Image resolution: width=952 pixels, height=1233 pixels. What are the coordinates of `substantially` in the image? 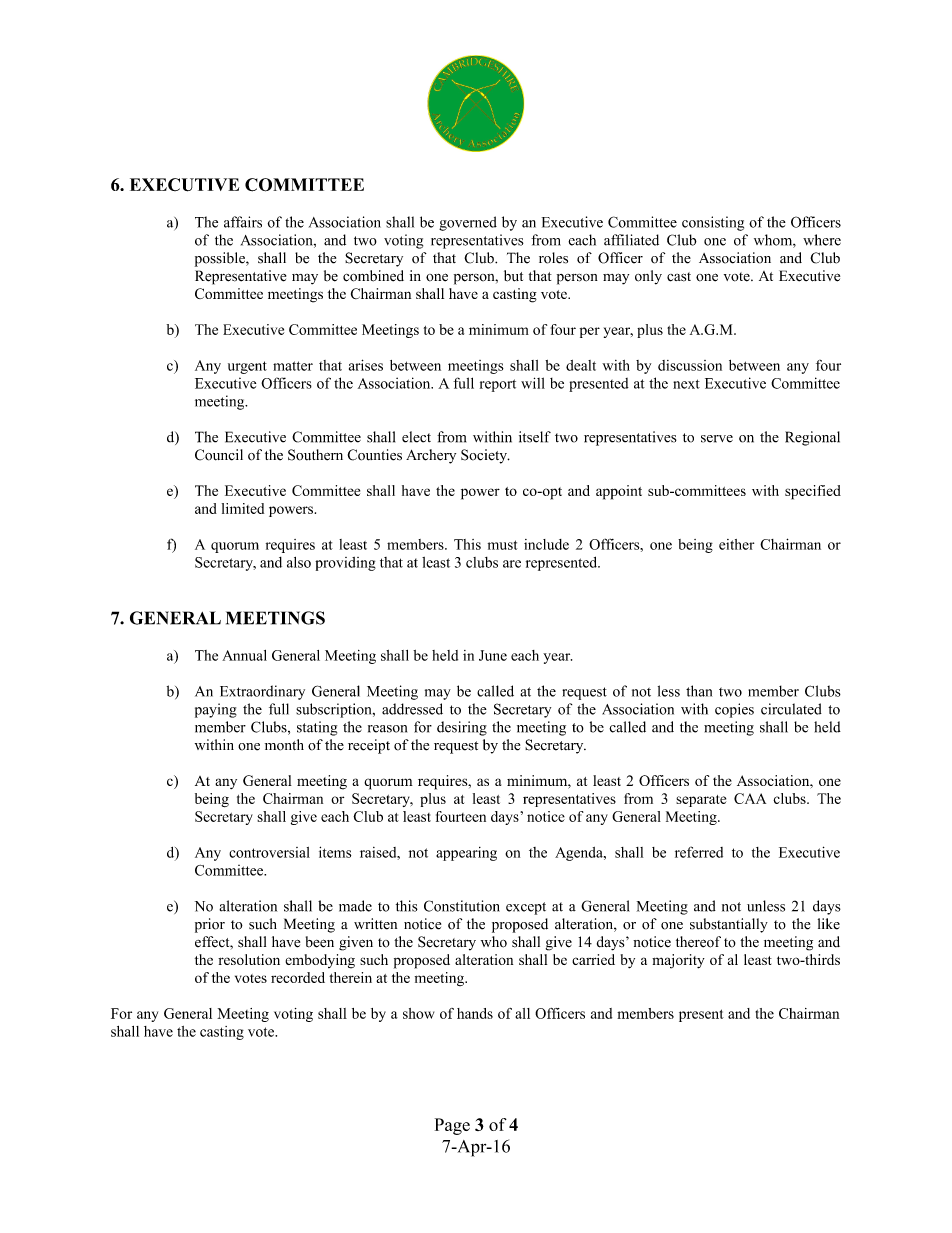 It's located at (729, 925).
